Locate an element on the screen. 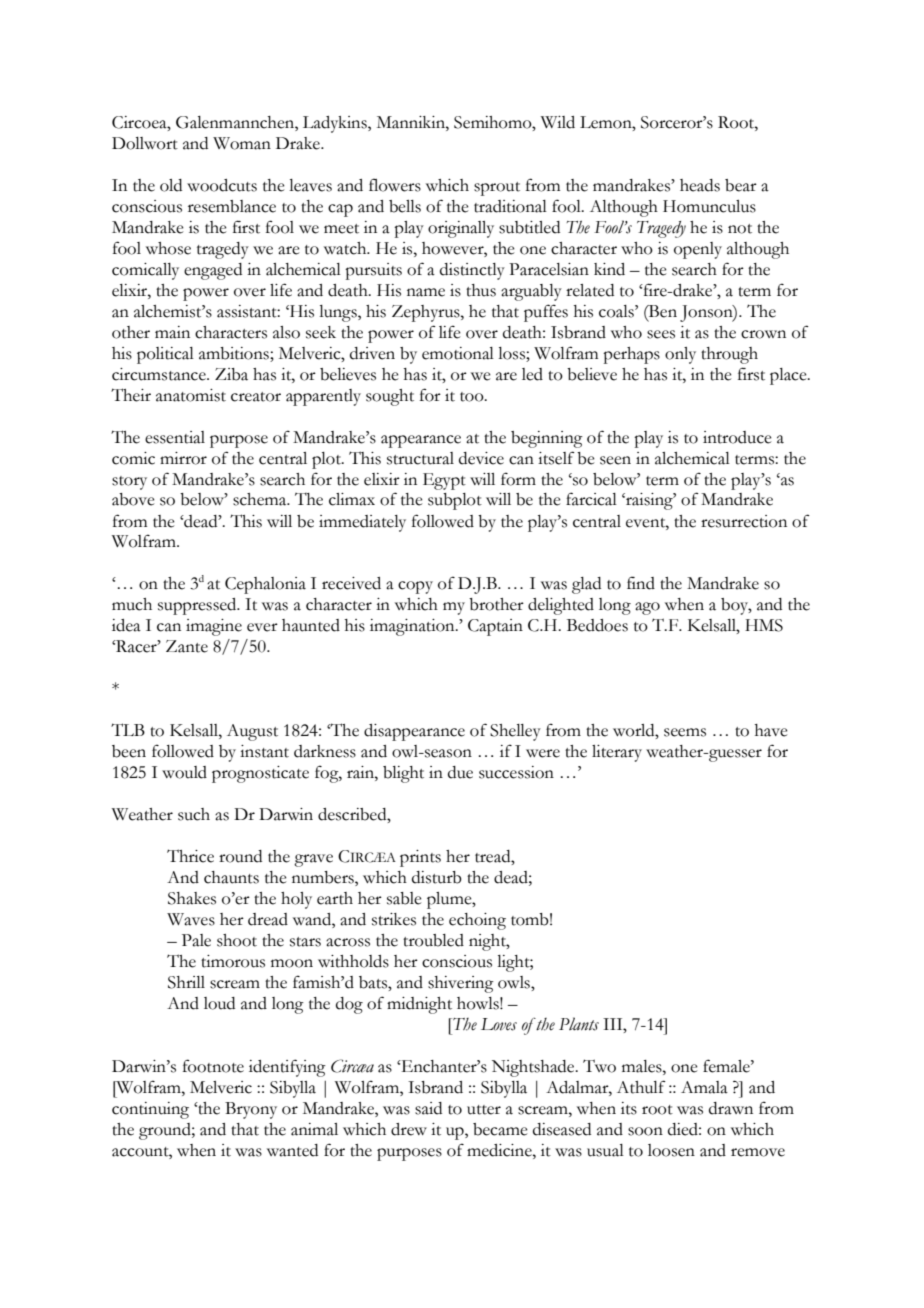  Bryony is located at coordinates (251, 1110).
